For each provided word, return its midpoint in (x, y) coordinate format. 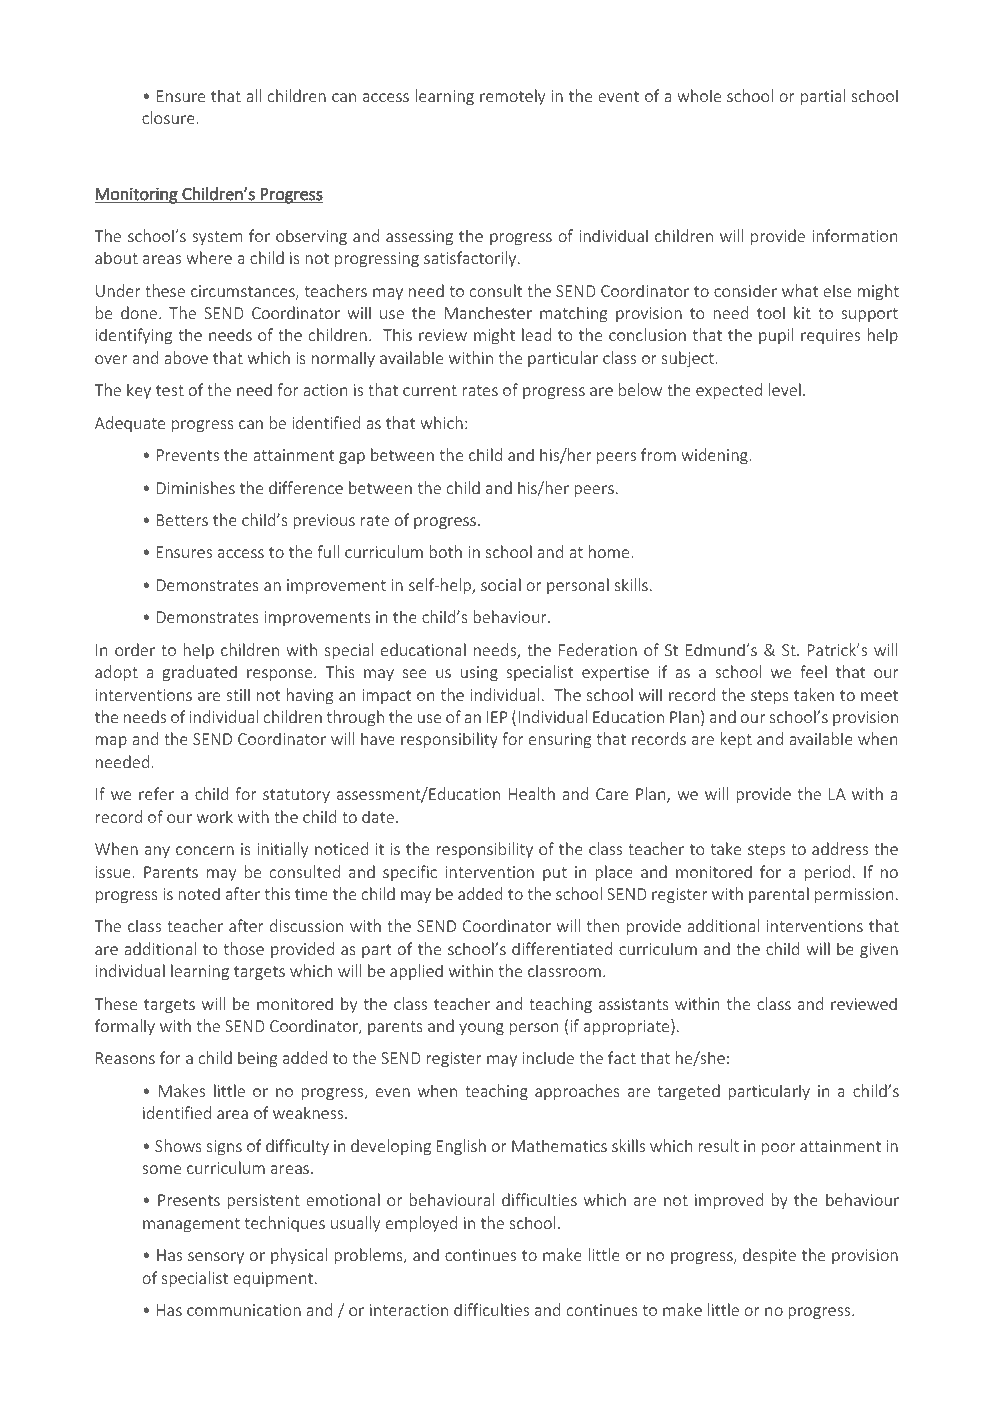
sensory (216, 1258)
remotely (512, 97)
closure (169, 117)
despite (769, 1256)
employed (421, 1224)
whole (699, 95)
